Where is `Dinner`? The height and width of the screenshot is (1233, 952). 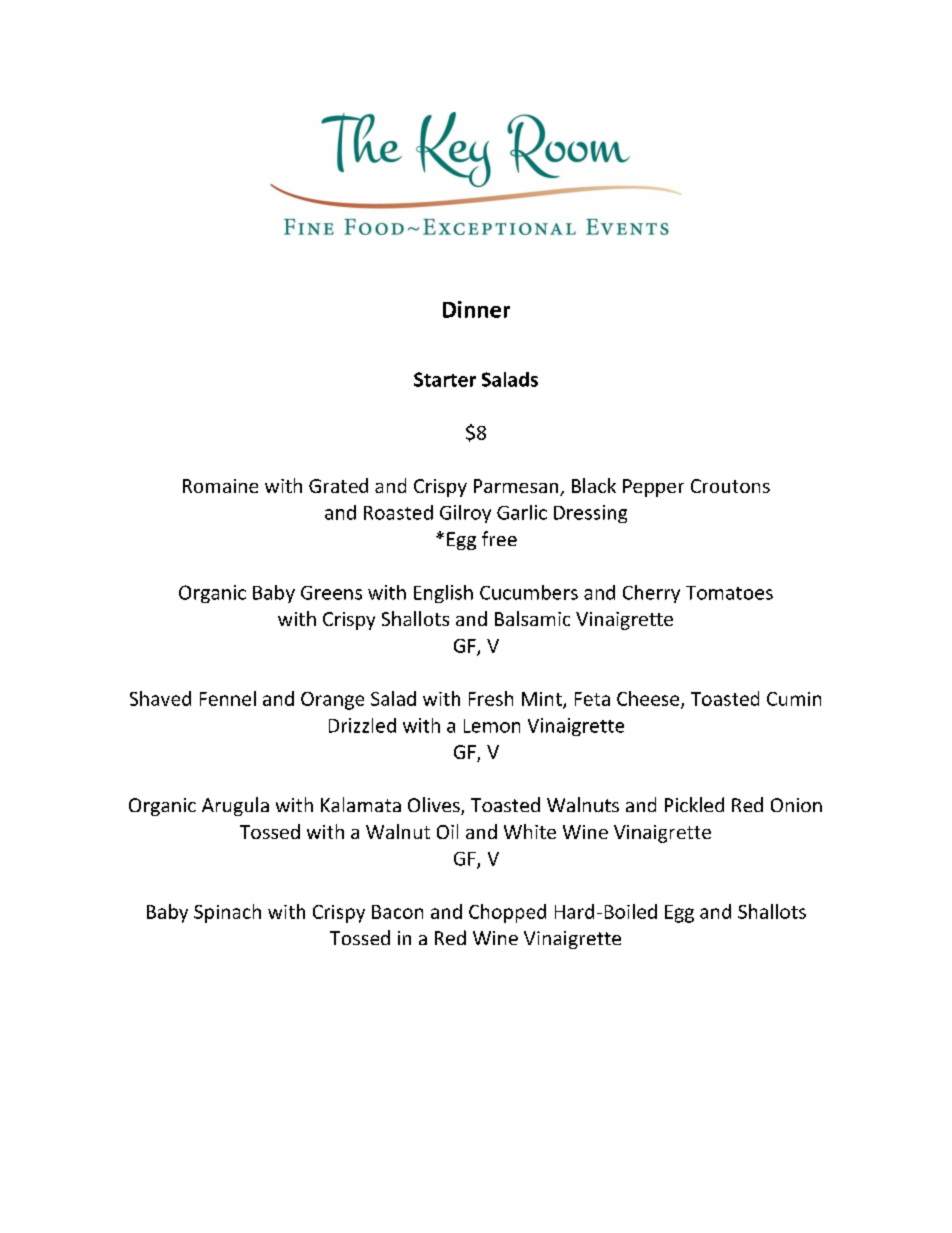 Dinner is located at coordinates (476, 309).
